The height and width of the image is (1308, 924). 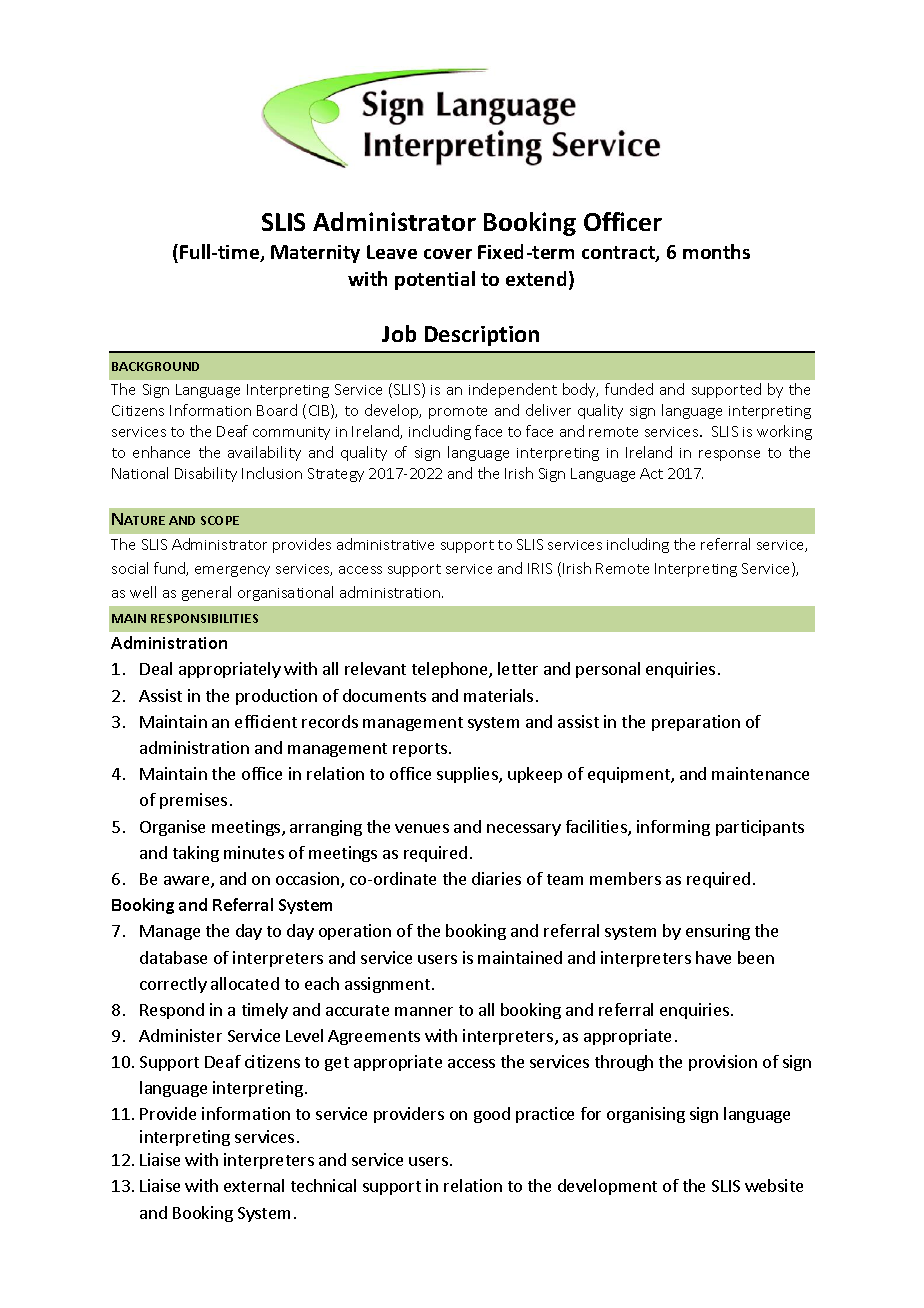 What do you see at coordinates (315, 254) in the image?
I see `Maternity` at bounding box center [315, 254].
